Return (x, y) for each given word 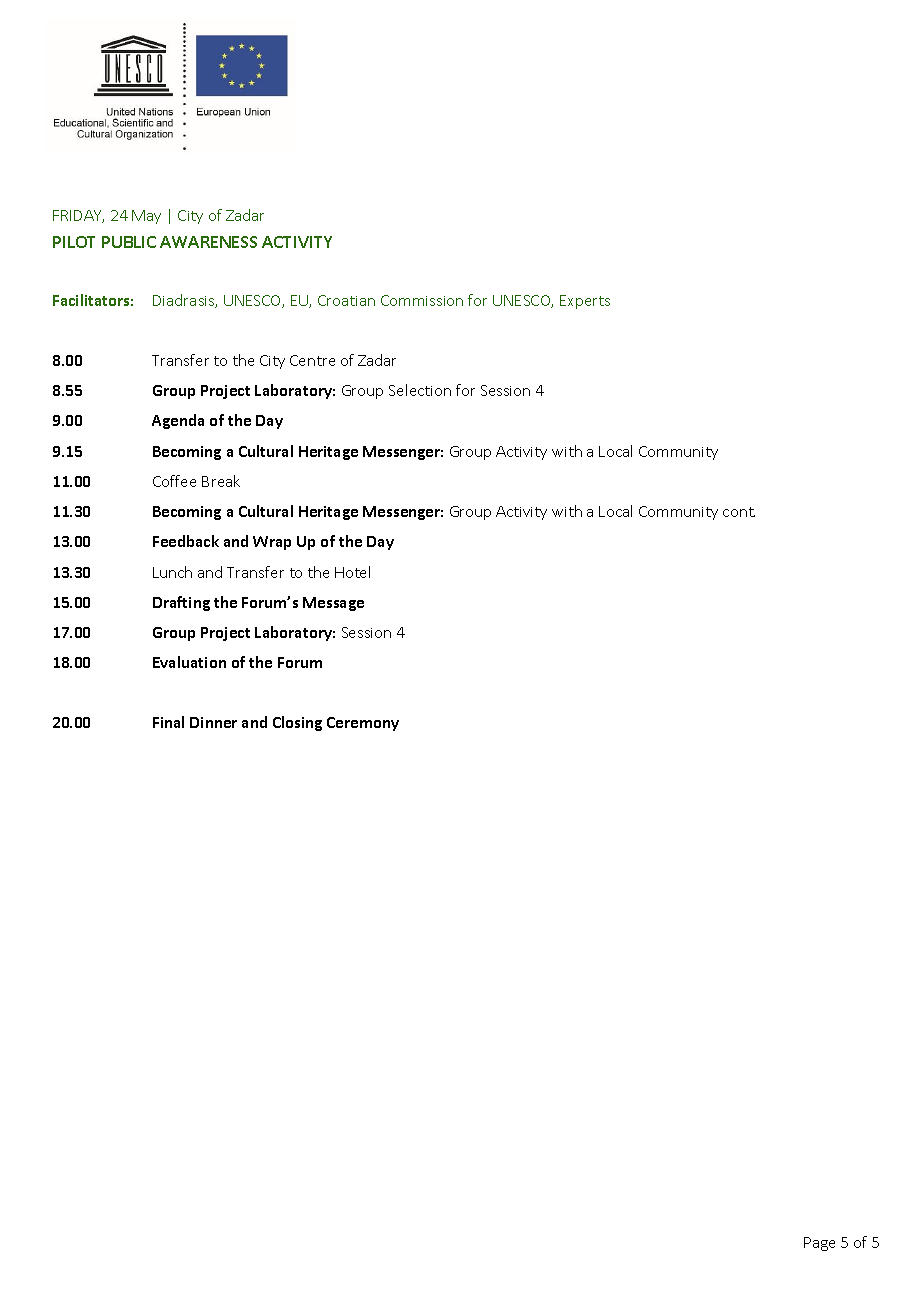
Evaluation (189, 662)
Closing (297, 723)
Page (819, 1244)
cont (739, 512)
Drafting (181, 603)
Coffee (174, 481)
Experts (585, 302)
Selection (420, 390)
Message (333, 604)
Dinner (213, 722)
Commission (422, 300)
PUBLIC (129, 242)
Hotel (352, 572)
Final (168, 722)
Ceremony (363, 724)
